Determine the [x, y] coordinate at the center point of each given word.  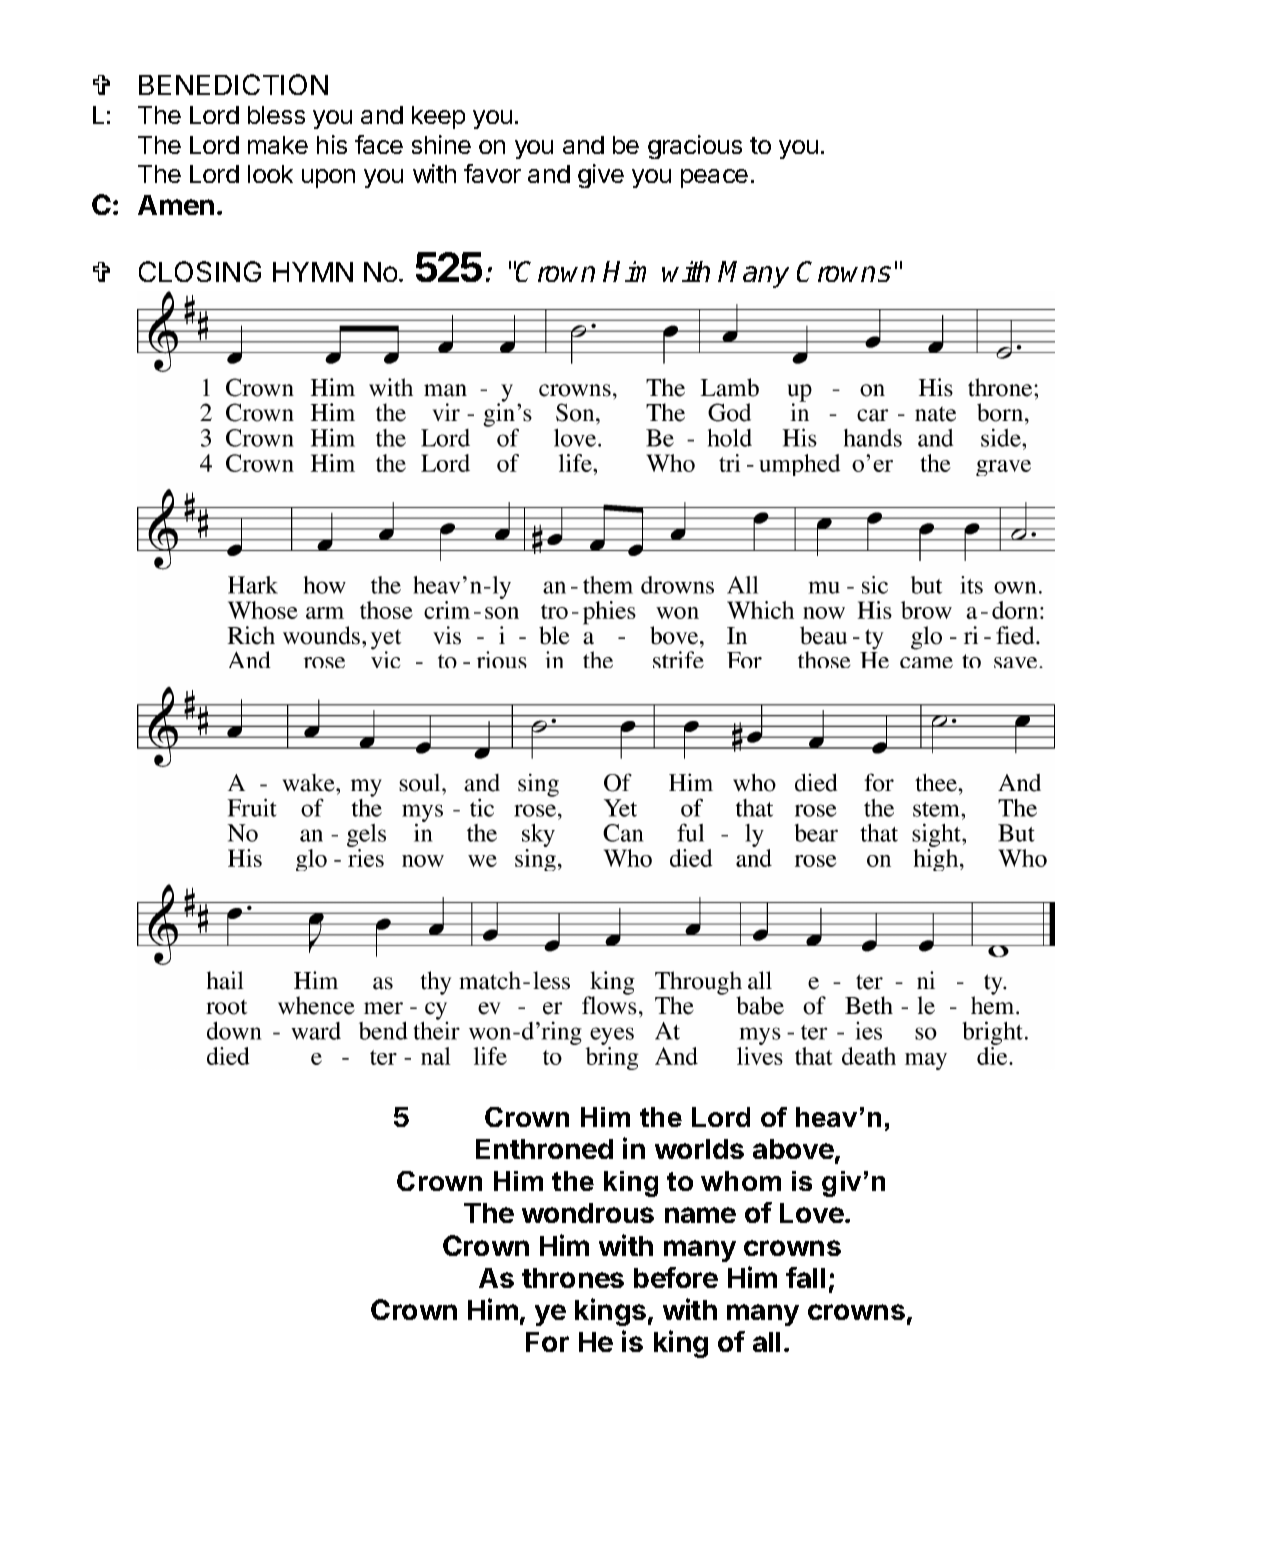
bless [276, 115]
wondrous [588, 1213]
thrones [573, 1278]
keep [438, 117]
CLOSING [200, 271]
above [793, 1149]
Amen [176, 205]
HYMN [313, 272]
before [676, 1277]
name [700, 1215]
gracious [695, 147]
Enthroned [544, 1149]
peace [714, 178]
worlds [699, 1149]
